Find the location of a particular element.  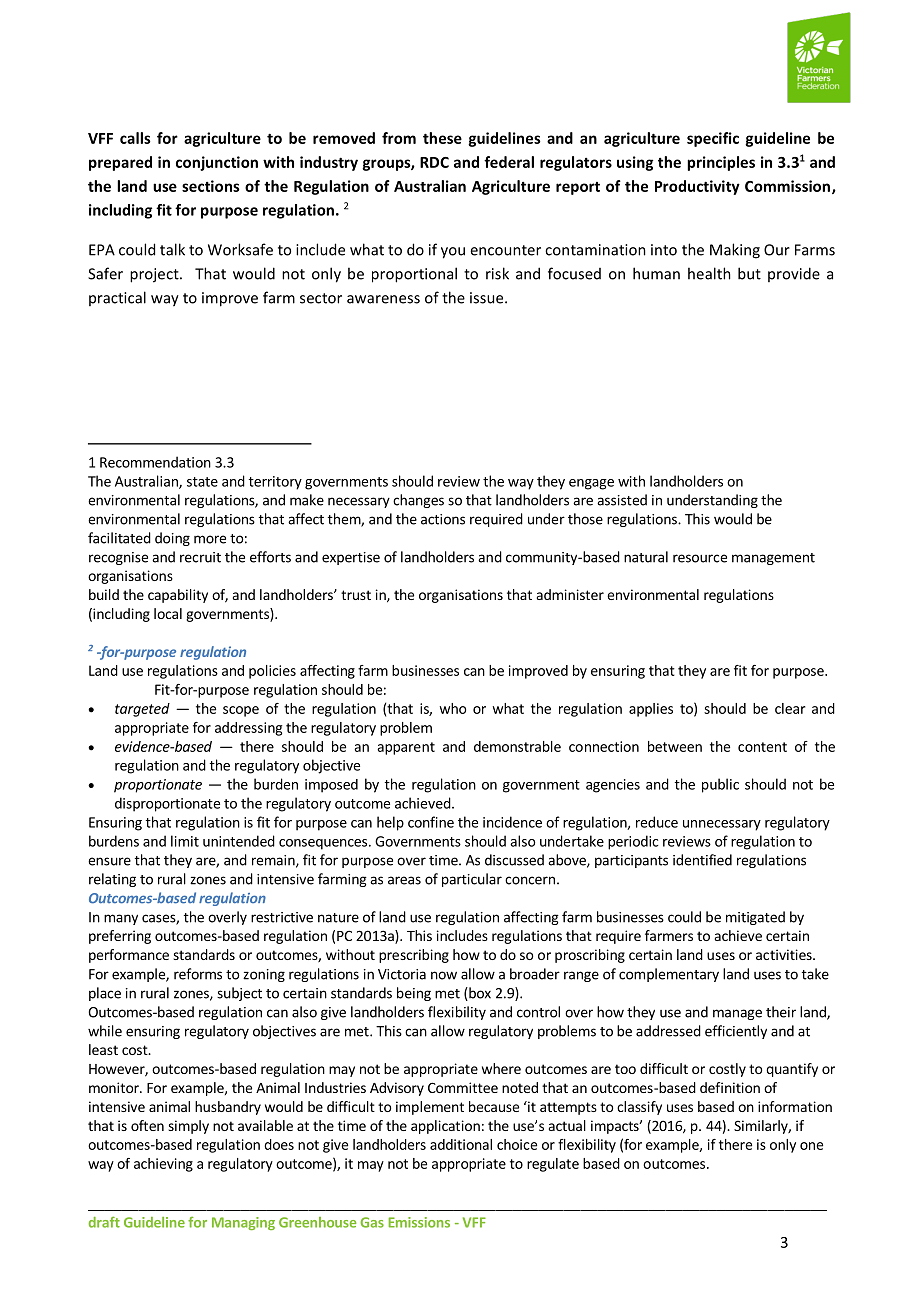

principles is located at coordinates (721, 163).
